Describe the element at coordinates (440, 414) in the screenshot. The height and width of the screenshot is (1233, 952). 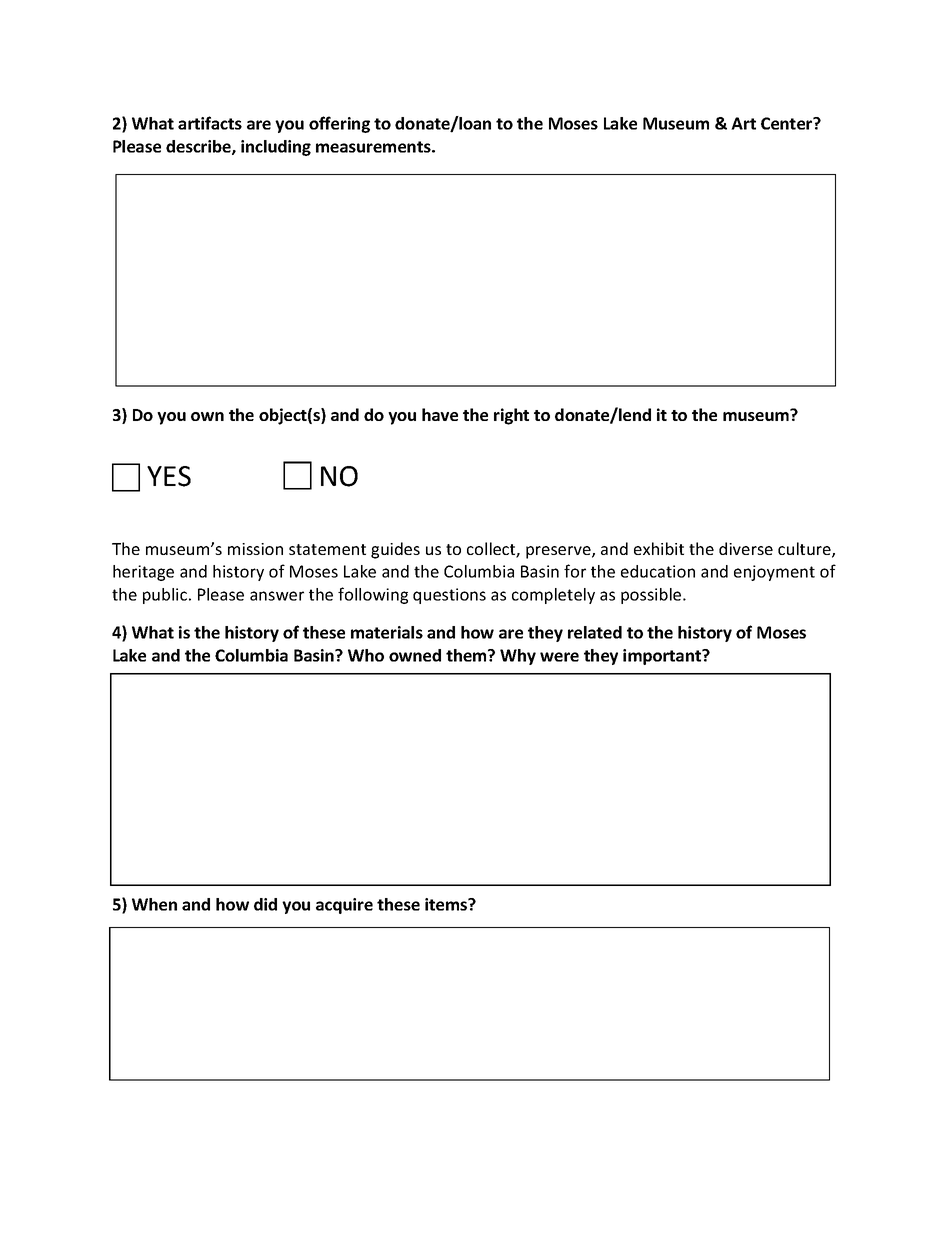
I see `have` at that location.
